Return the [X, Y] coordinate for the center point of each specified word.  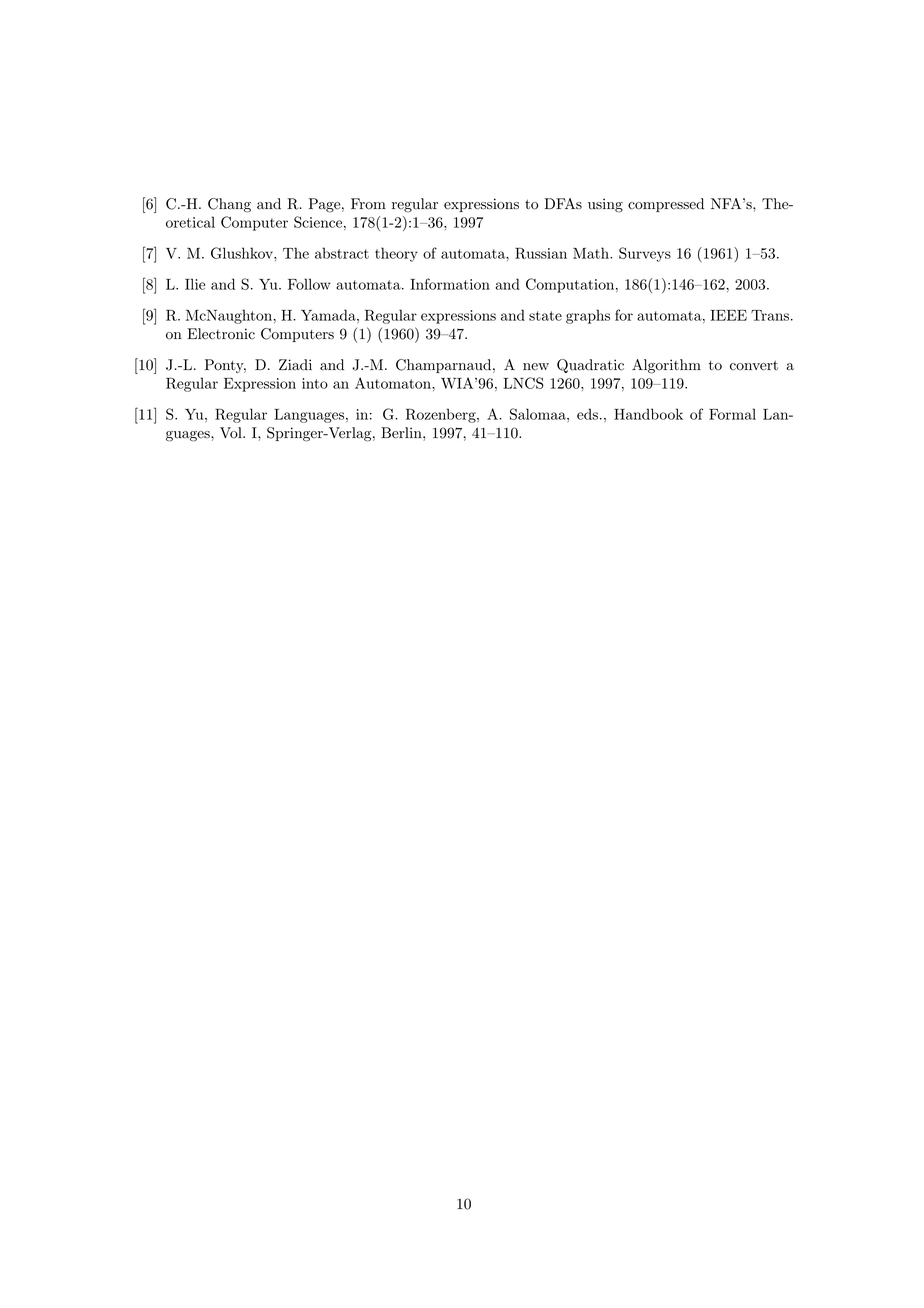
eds [587, 414]
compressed [666, 205]
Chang [229, 205]
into [315, 383]
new [536, 366]
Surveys [645, 254]
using [605, 205]
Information [450, 284]
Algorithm [666, 366]
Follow [309, 284]
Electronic [221, 334]
